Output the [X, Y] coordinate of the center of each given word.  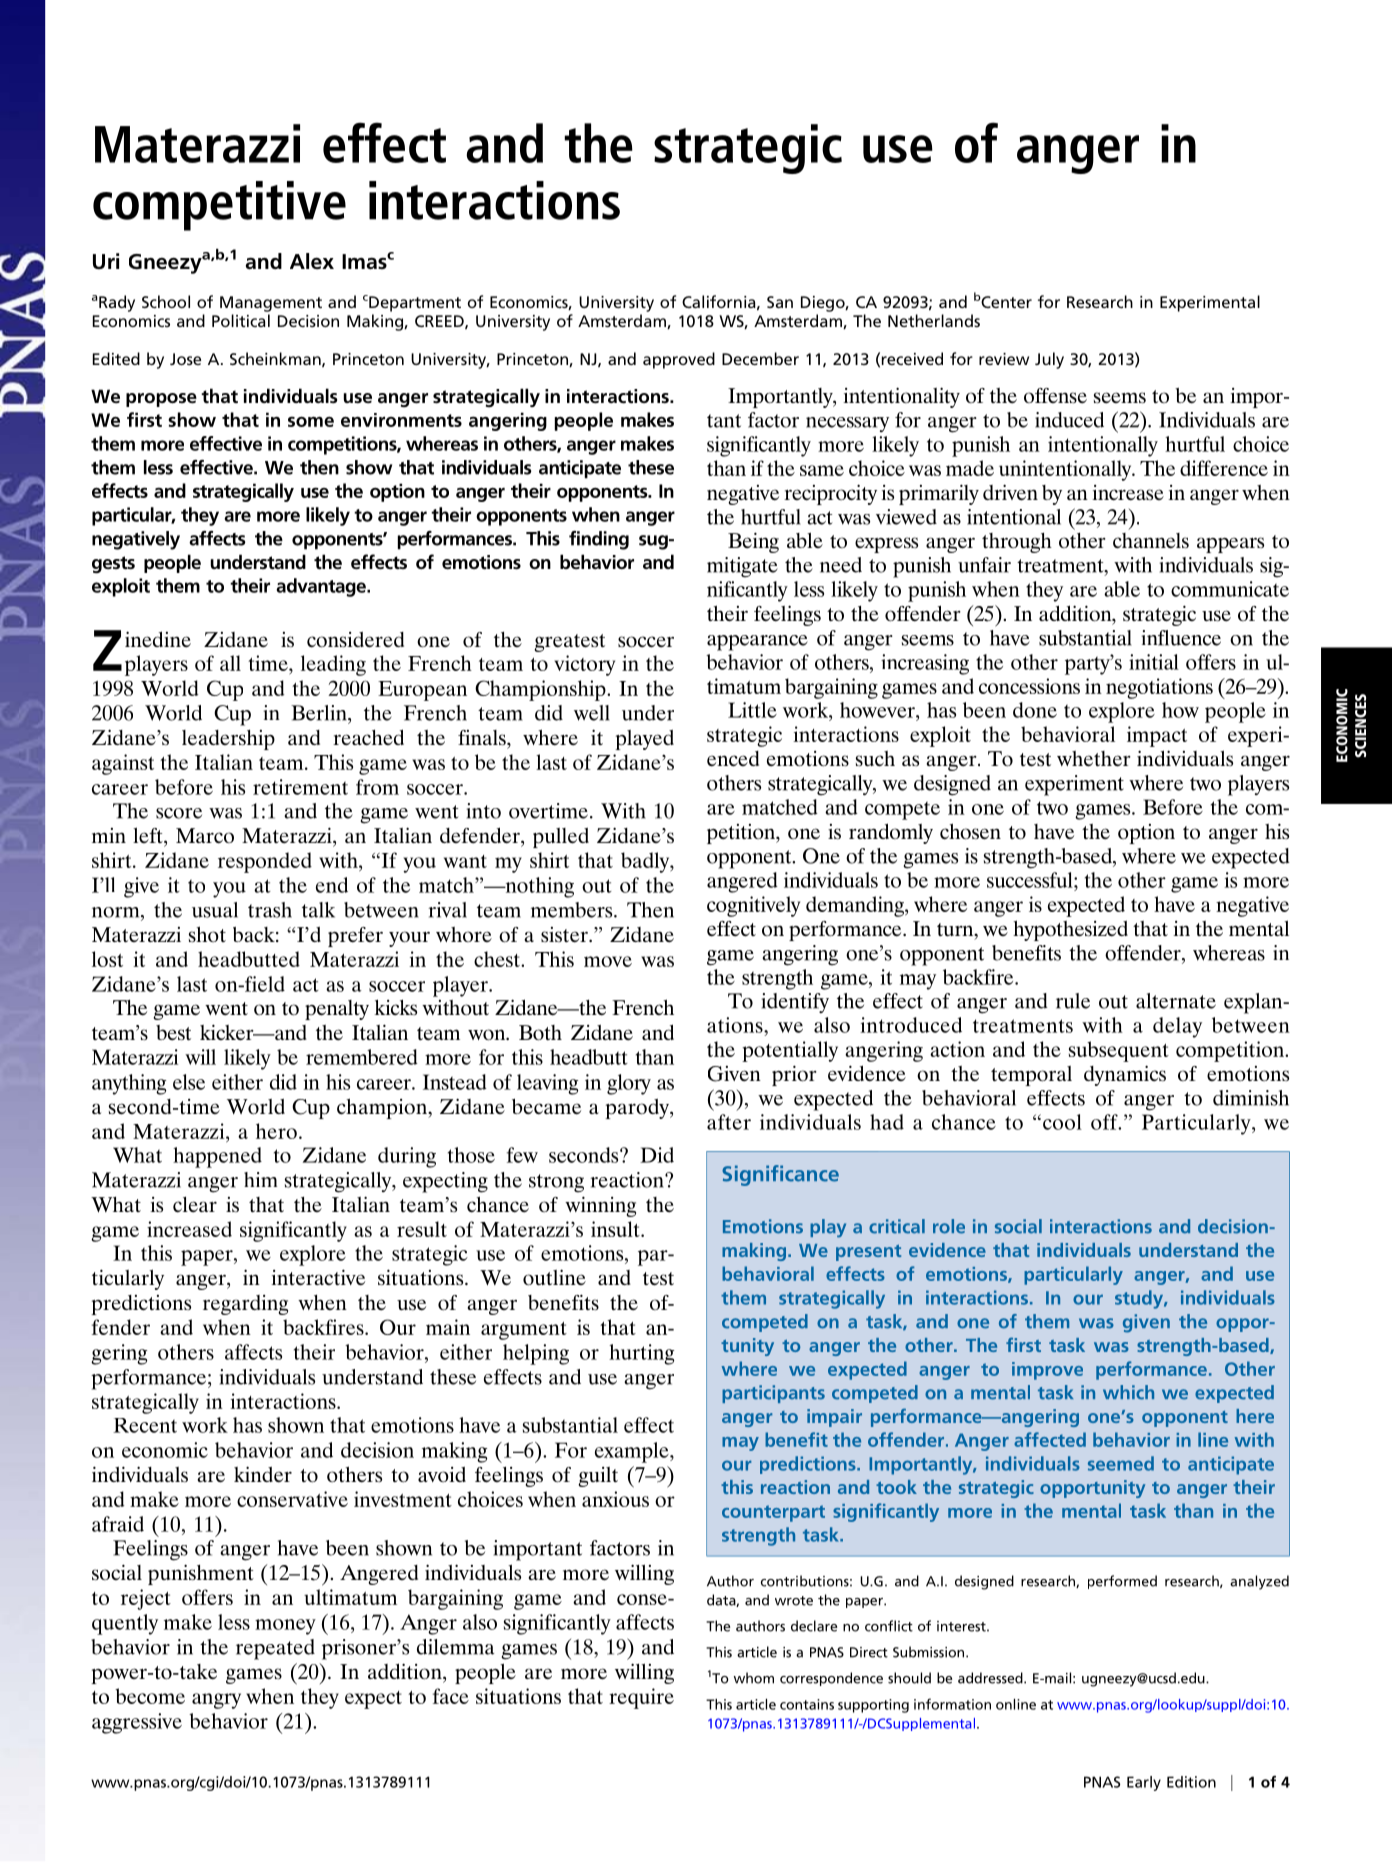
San [780, 302]
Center [1006, 302]
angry [216, 1701]
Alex [312, 261]
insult [616, 1229]
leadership [228, 740]
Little [752, 710]
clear [195, 1204]
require [641, 1698]
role [949, 1226]
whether [1094, 759]
